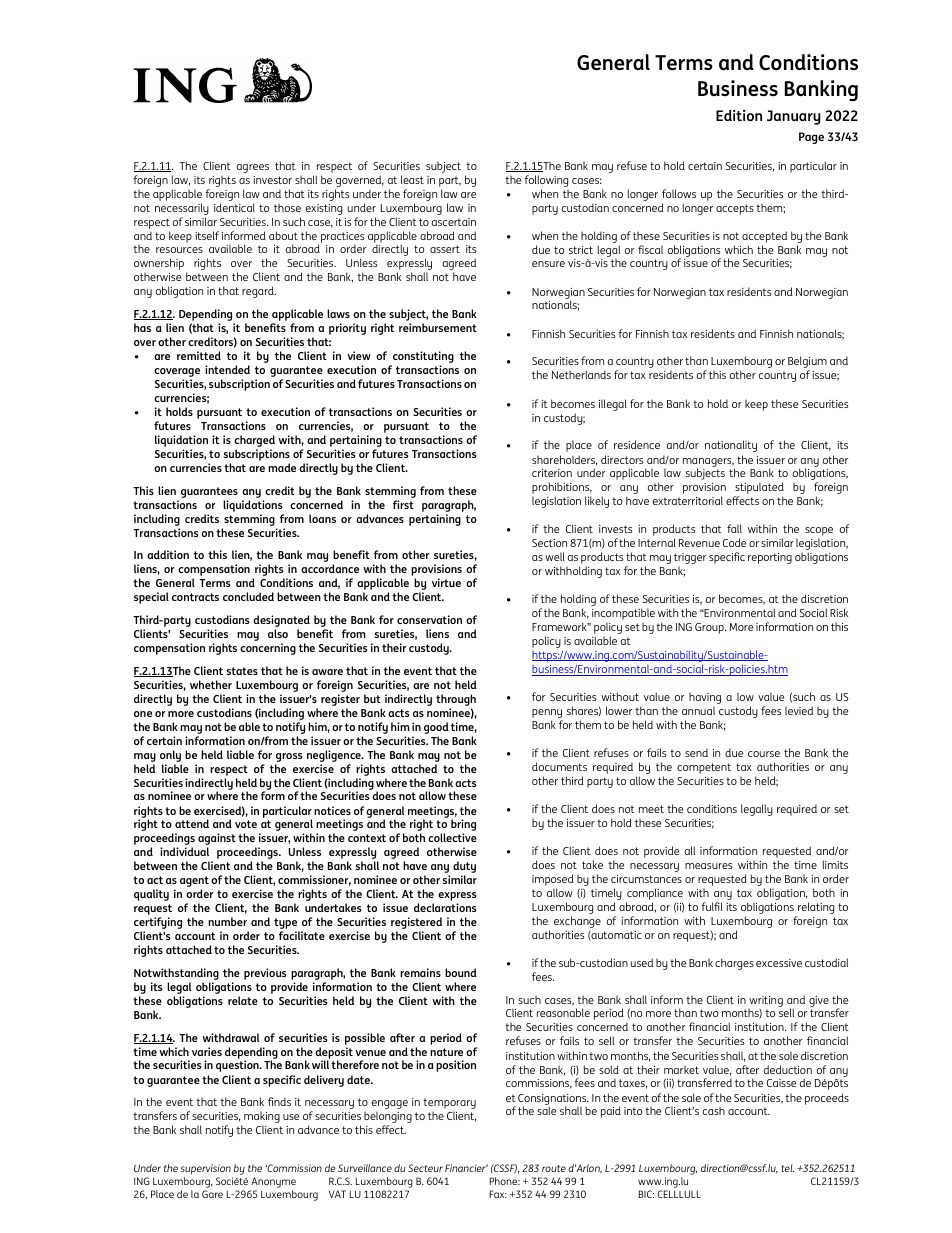 Image resolution: width=952 pixels, height=1233 pixels. Describe the element at coordinates (429, 619) in the page. I see `conservation` at that location.
